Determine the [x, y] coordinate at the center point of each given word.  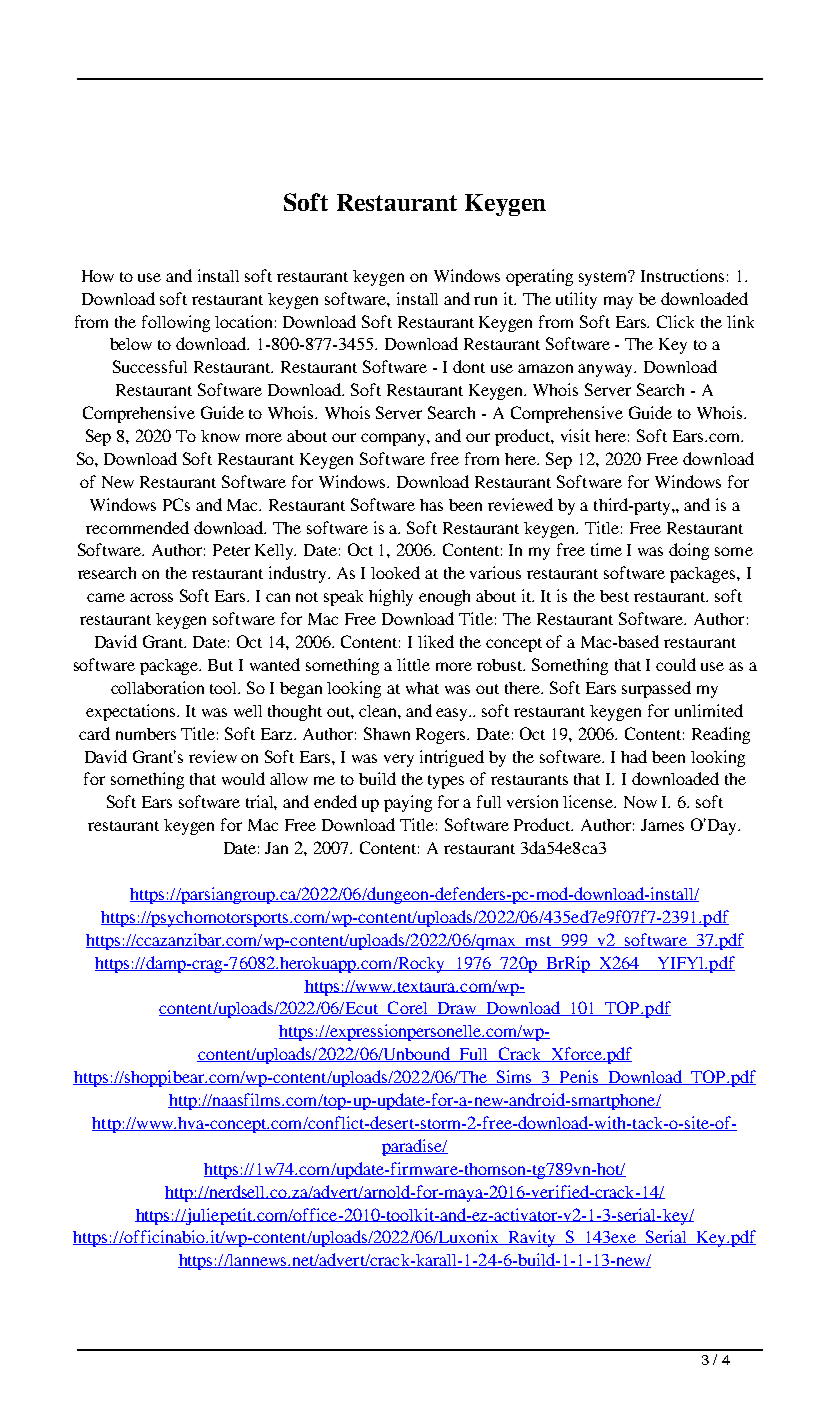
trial [261, 802]
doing [689, 551]
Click [675, 321]
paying [408, 803]
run [485, 300]
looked [395, 572]
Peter [231, 550]
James [662, 825]
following [176, 323]
